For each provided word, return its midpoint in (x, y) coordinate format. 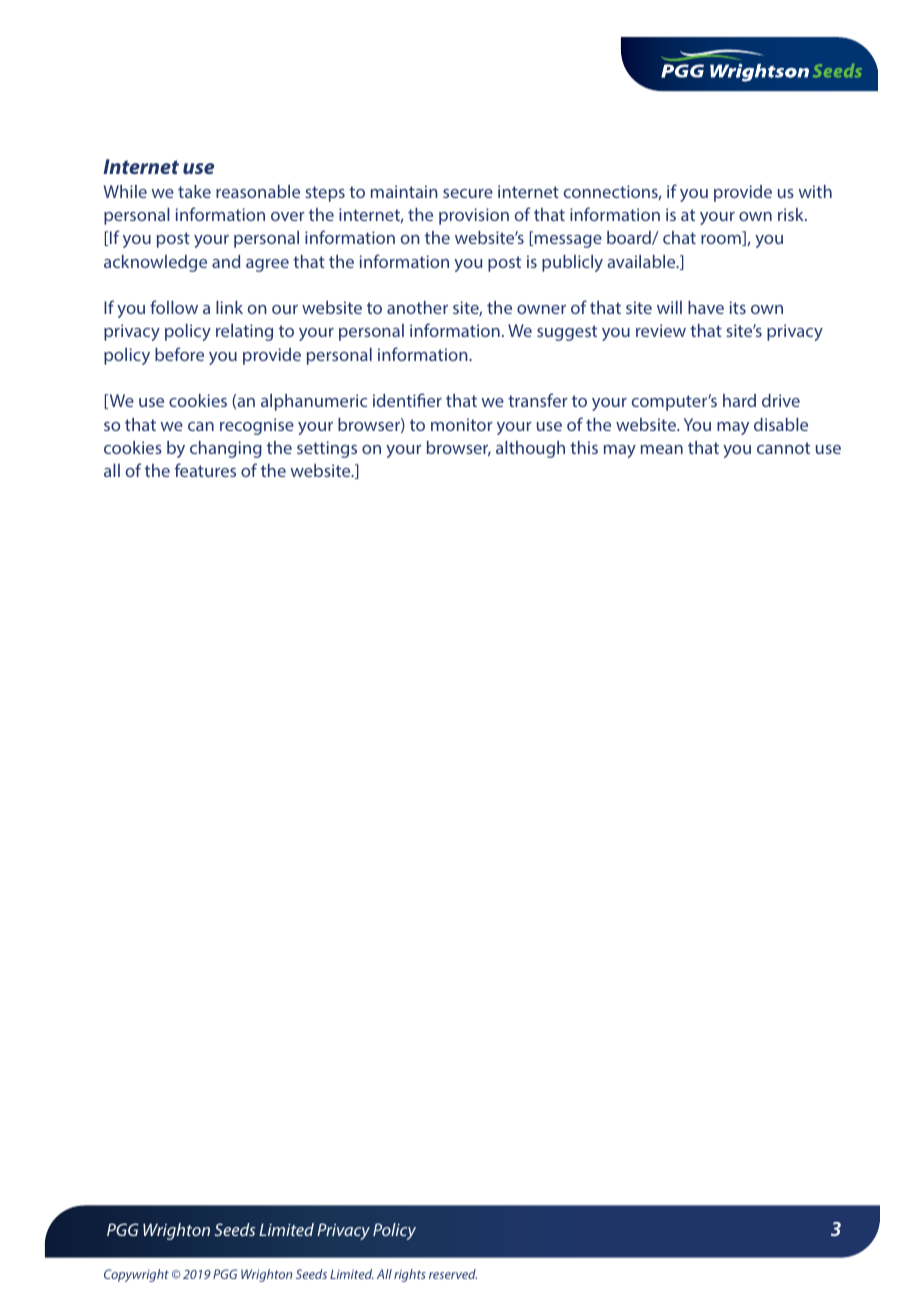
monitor (462, 424)
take (194, 191)
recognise (257, 426)
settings (327, 449)
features (205, 470)
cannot (783, 448)
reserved (453, 1274)
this (584, 447)
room (722, 240)
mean (662, 449)
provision (474, 216)
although (530, 449)
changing (226, 449)
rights (410, 1275)
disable (781, 424)
